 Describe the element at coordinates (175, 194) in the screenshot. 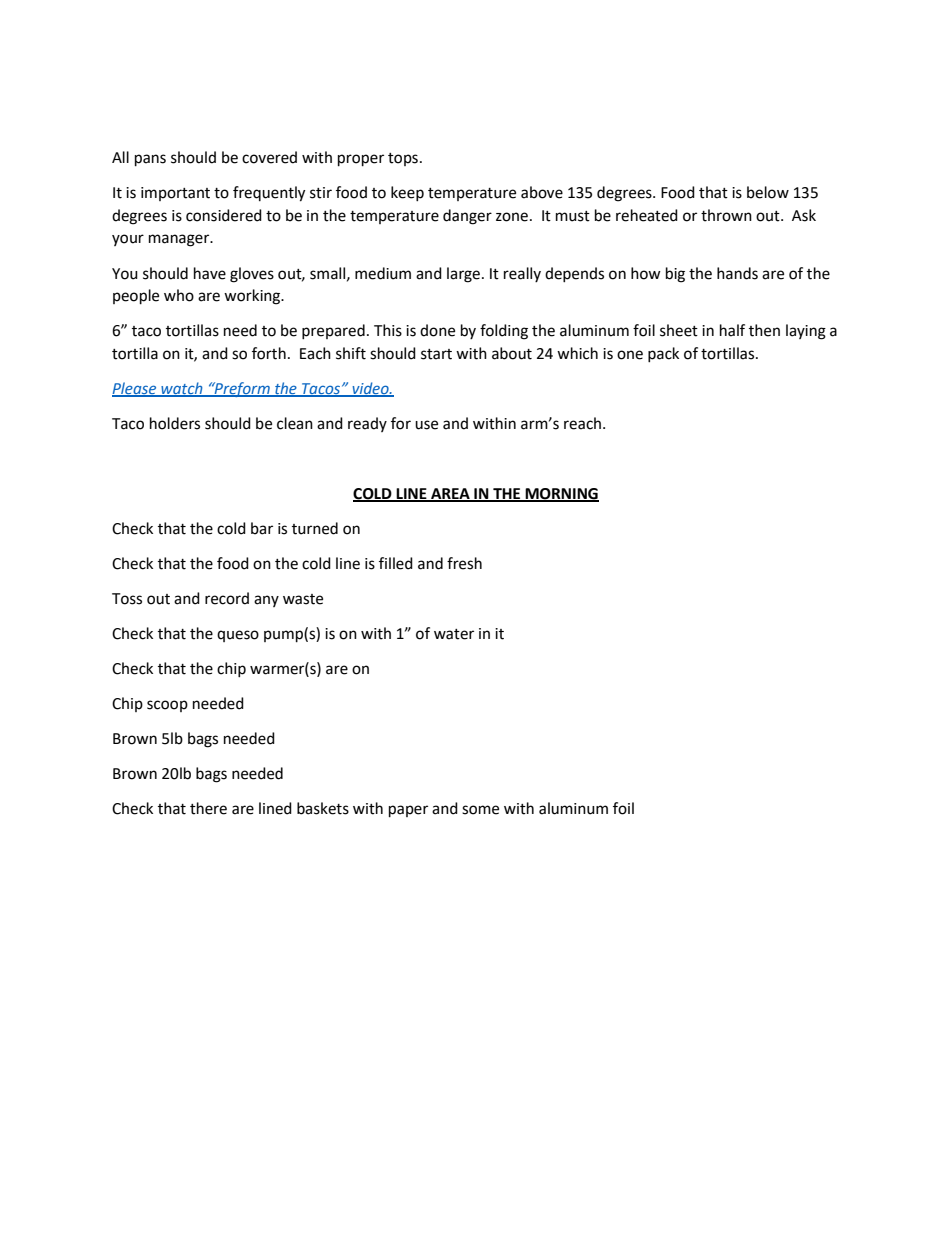

I see `important` at that location.
